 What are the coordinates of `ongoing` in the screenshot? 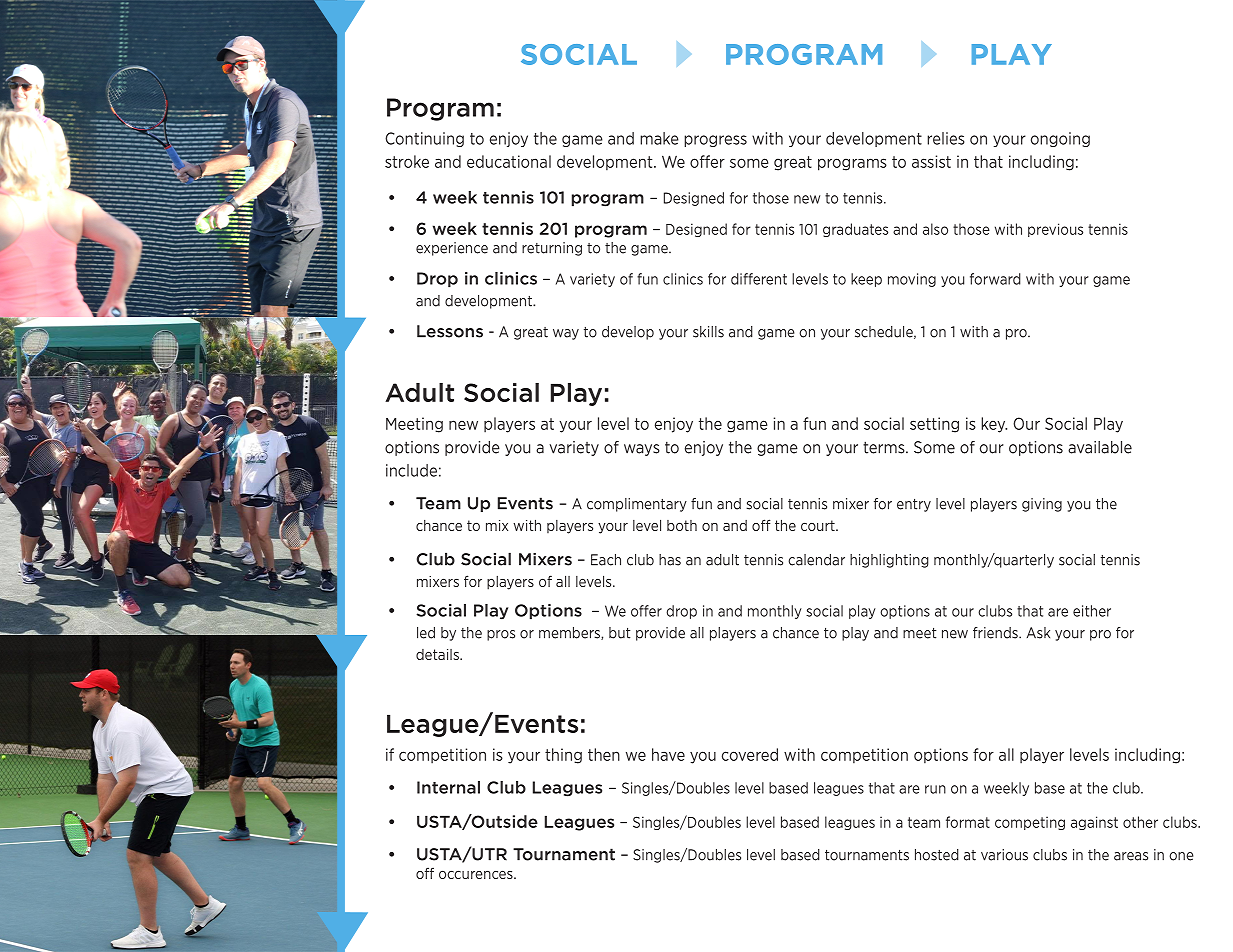 It's located at (1060, 139).
